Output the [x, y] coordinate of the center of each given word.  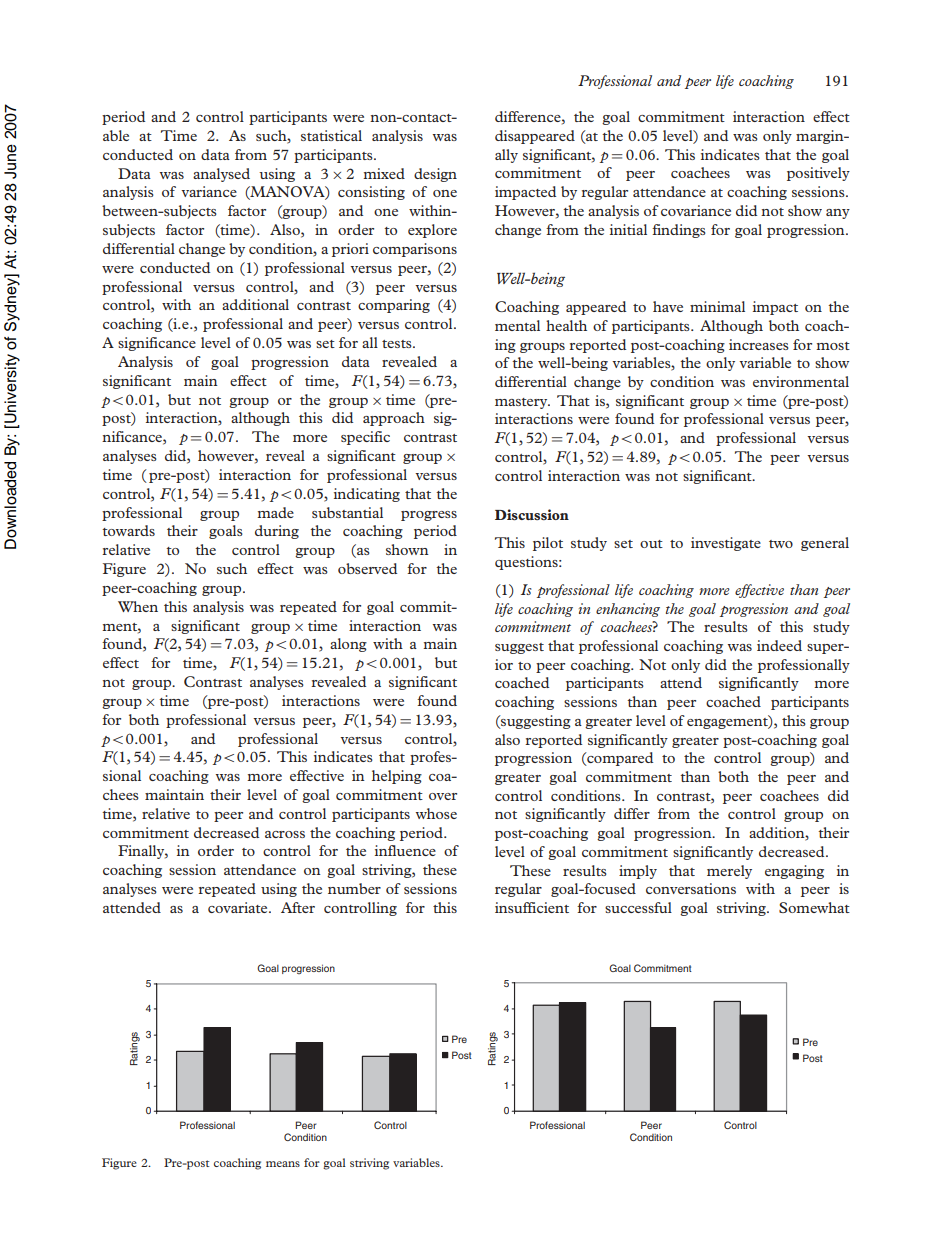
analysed [221, 175]
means [283, 1164]
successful [638, 907]
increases [759, 344]
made [275, 512]
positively [818, 174]
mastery [522, 403]
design [435, 175]
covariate [239, 907]
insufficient [532, 907]
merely [729, 872]
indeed [779, 645]
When [138, 606]
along [348, 645]
